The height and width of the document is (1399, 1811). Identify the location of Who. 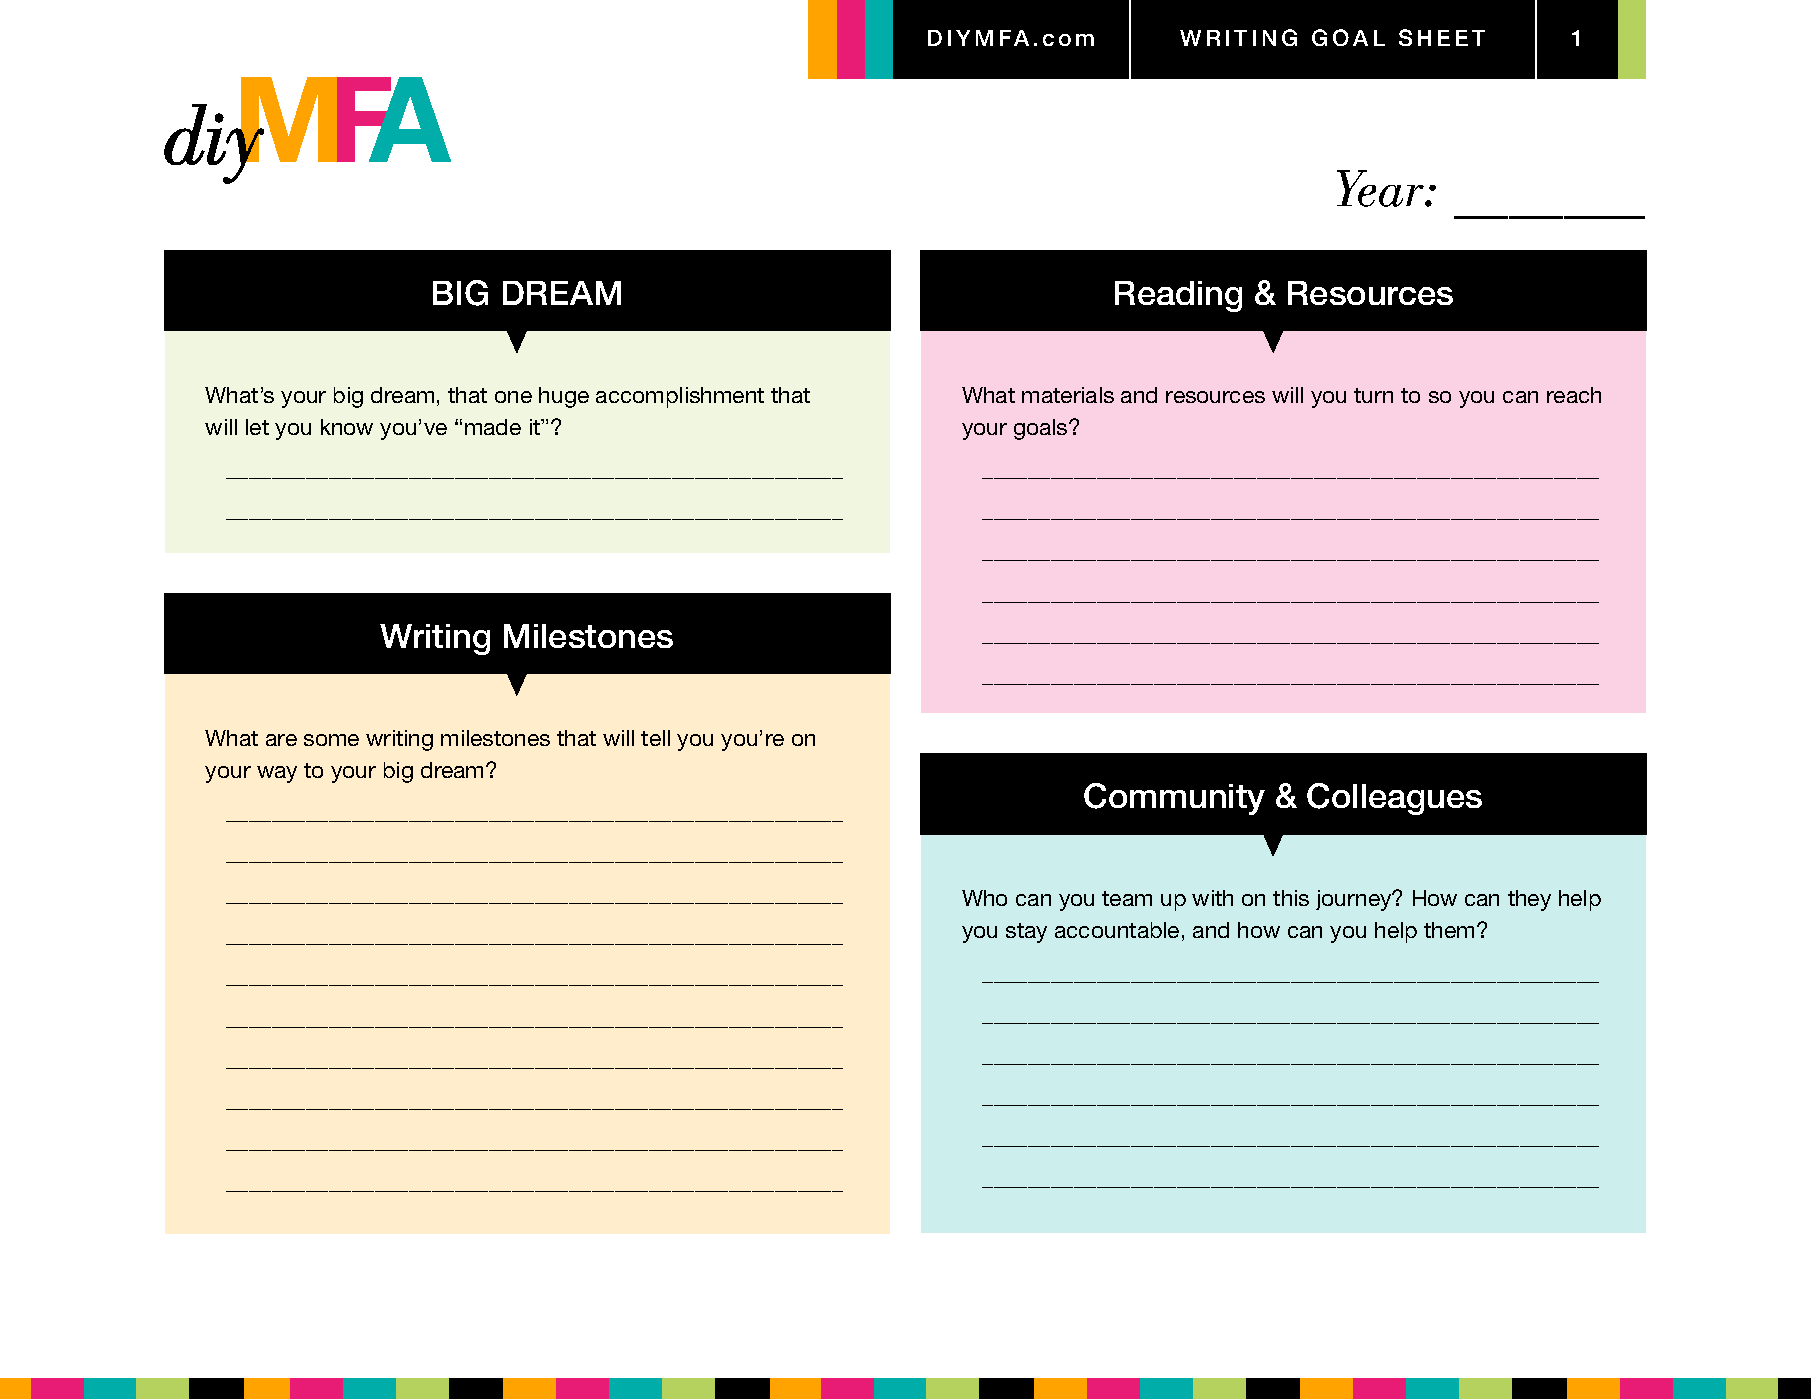
(984, 898).
